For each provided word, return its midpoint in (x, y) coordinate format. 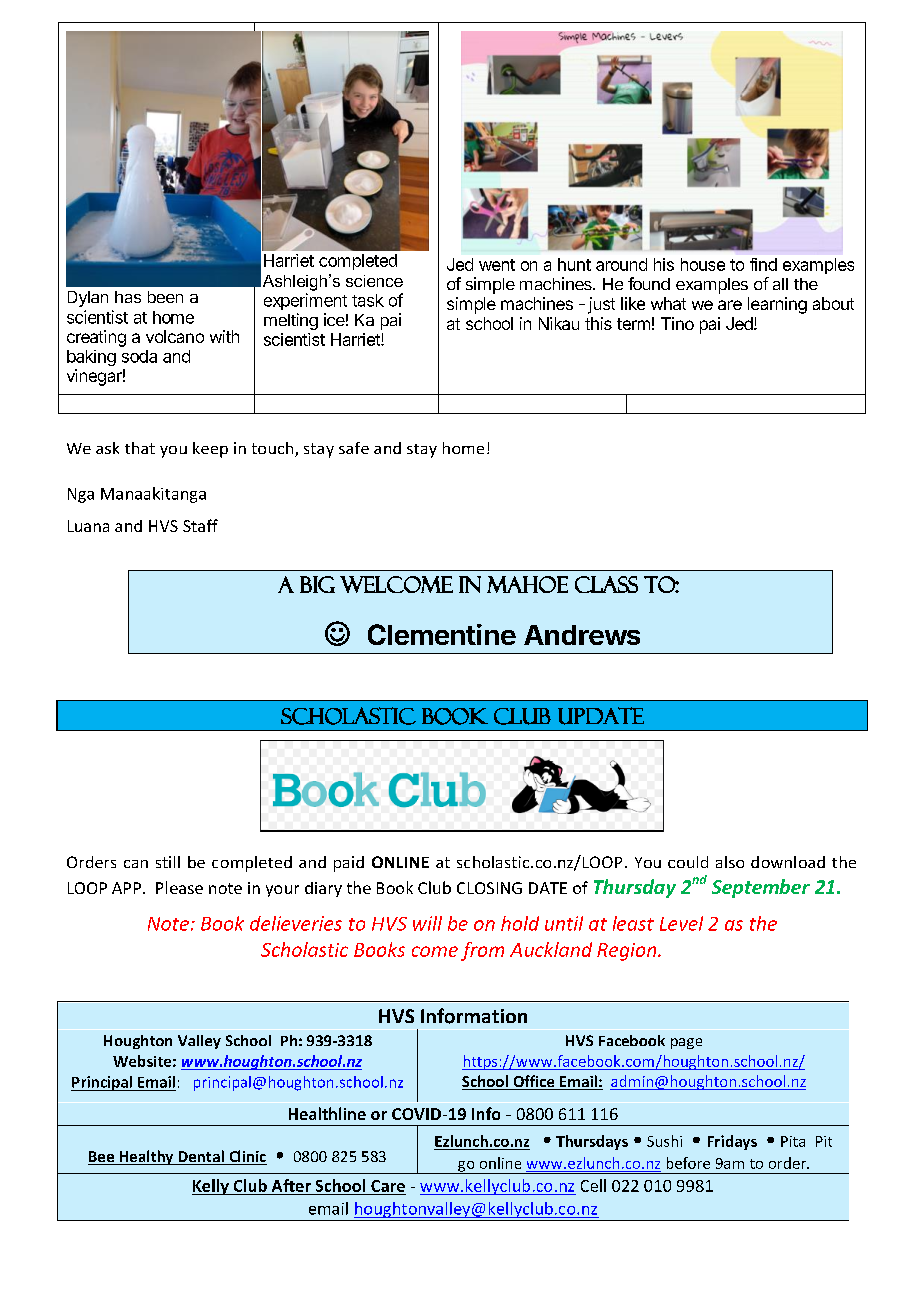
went (497, 265)
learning (777, 305)
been (165, 297)
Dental (201, 1157)
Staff (200, 525)
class (606, 584)
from (482, 951)
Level (681, 923)
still (168, 862)
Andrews (582, 635)
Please (179, 887)
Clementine (442, 634)
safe (354, 448)
